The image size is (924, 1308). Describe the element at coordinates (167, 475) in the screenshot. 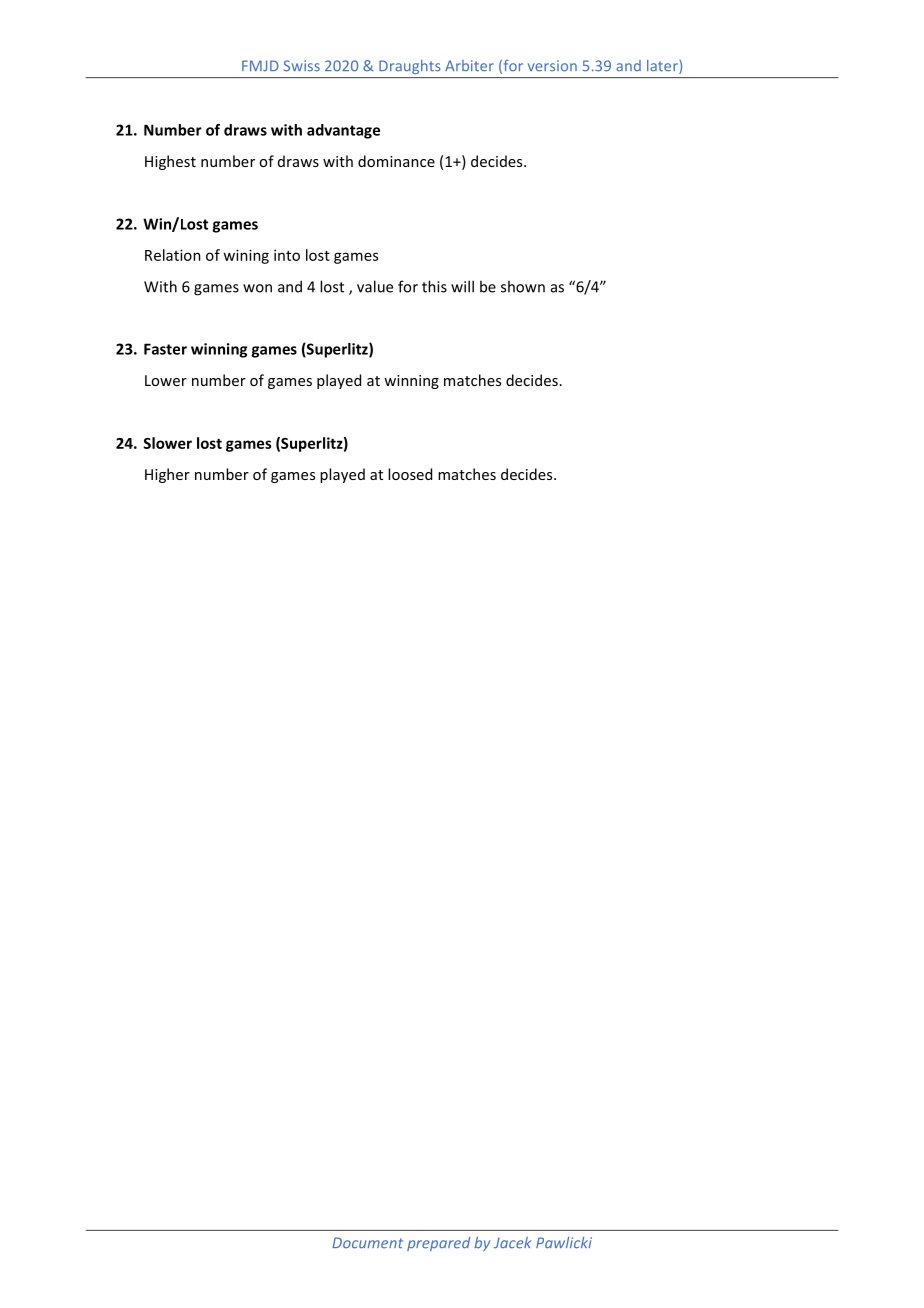

I see `Higher` at that location.
